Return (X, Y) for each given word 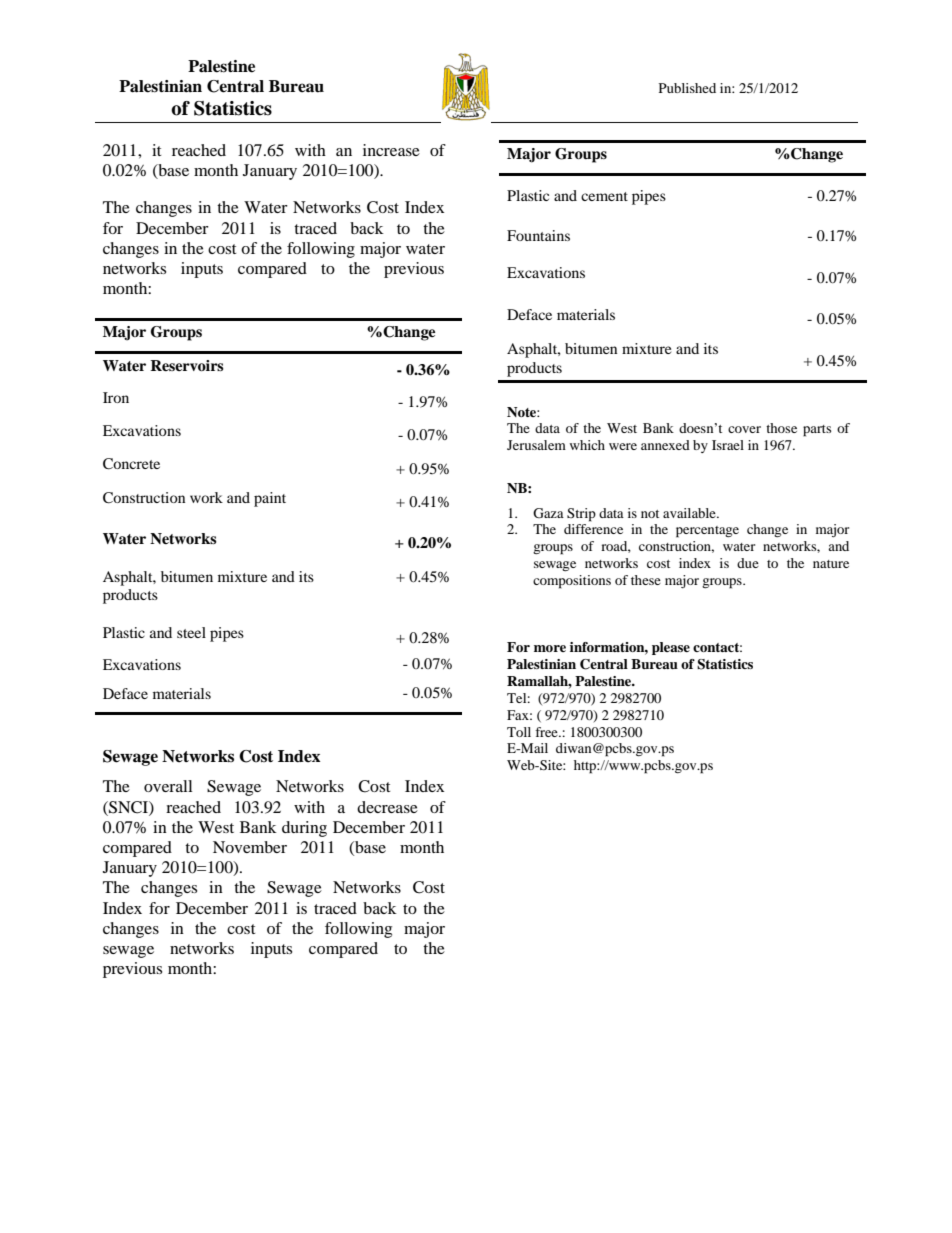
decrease (387, 807)
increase (391, 150)
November (250, 847)
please (671, 648)
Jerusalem (536, 445)
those (781, 428)
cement (604, 196)
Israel (728, 445)
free (547, 732)
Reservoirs (187, 366)
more (550, 648)
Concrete (131, 464)
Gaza (548, 513)
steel (191, 632)
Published (687, 88)
